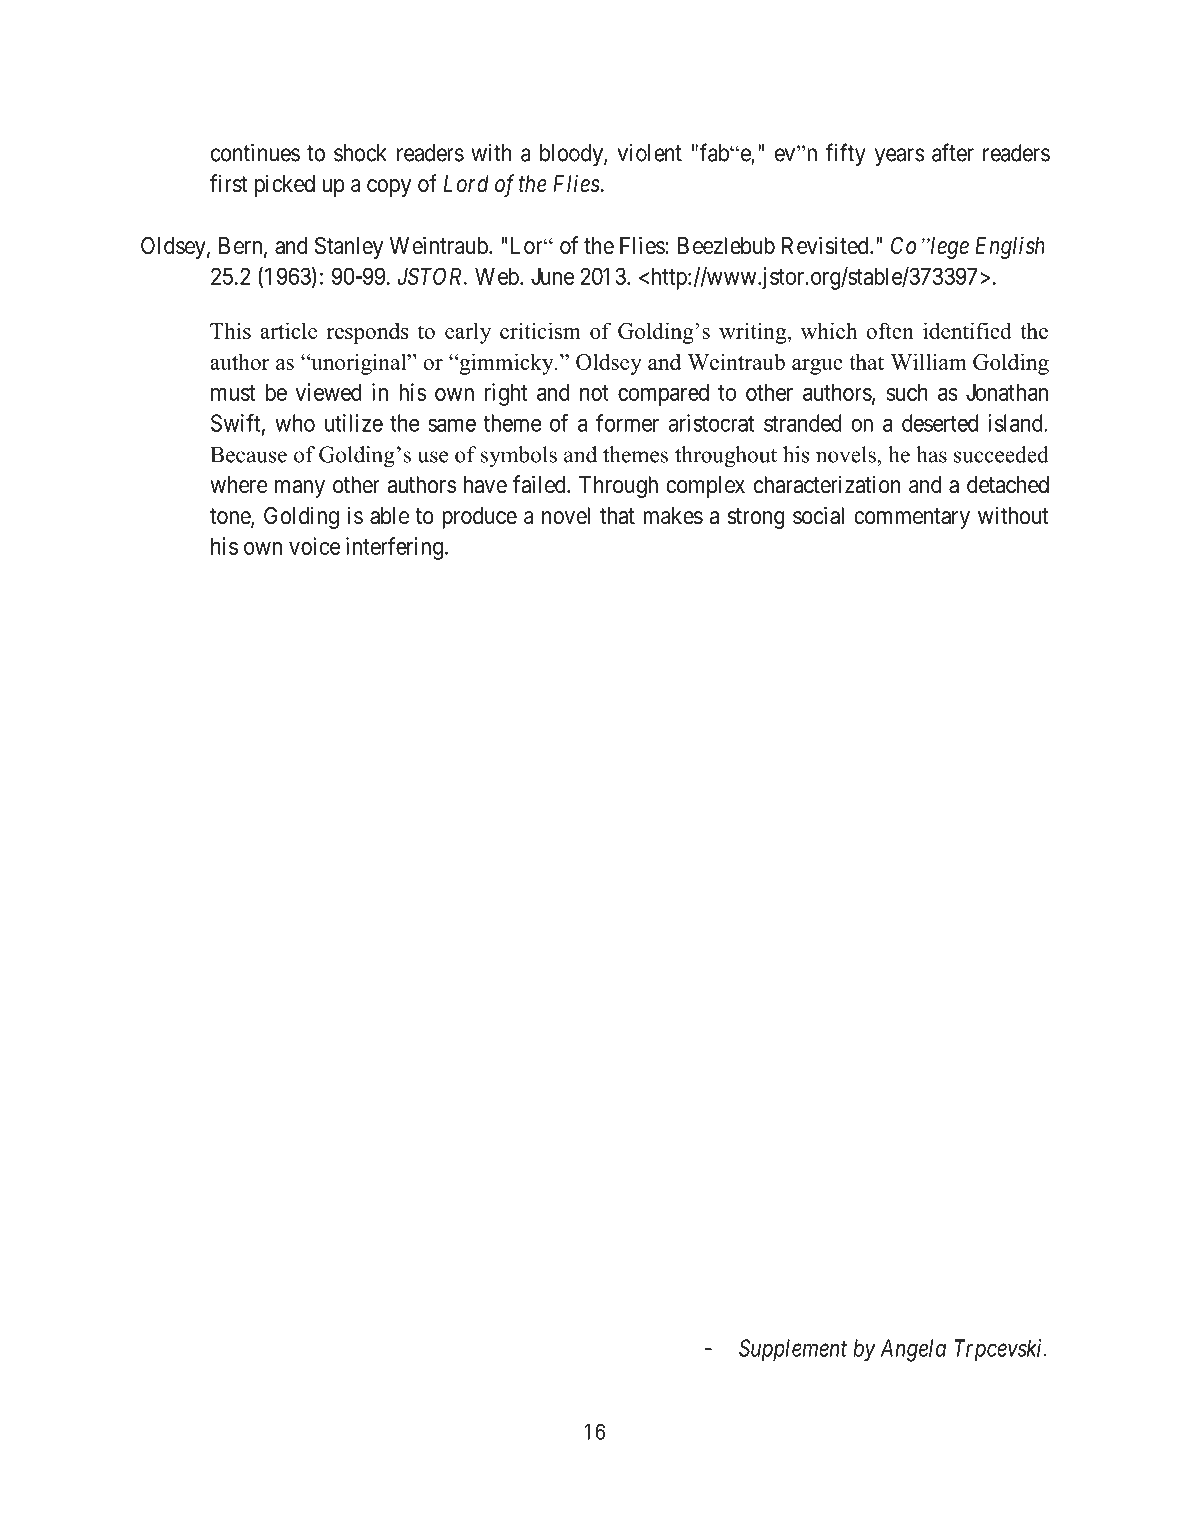  Describe the element at coordinates (394, 548) in the screenshot. I see `interfering` at that location.
